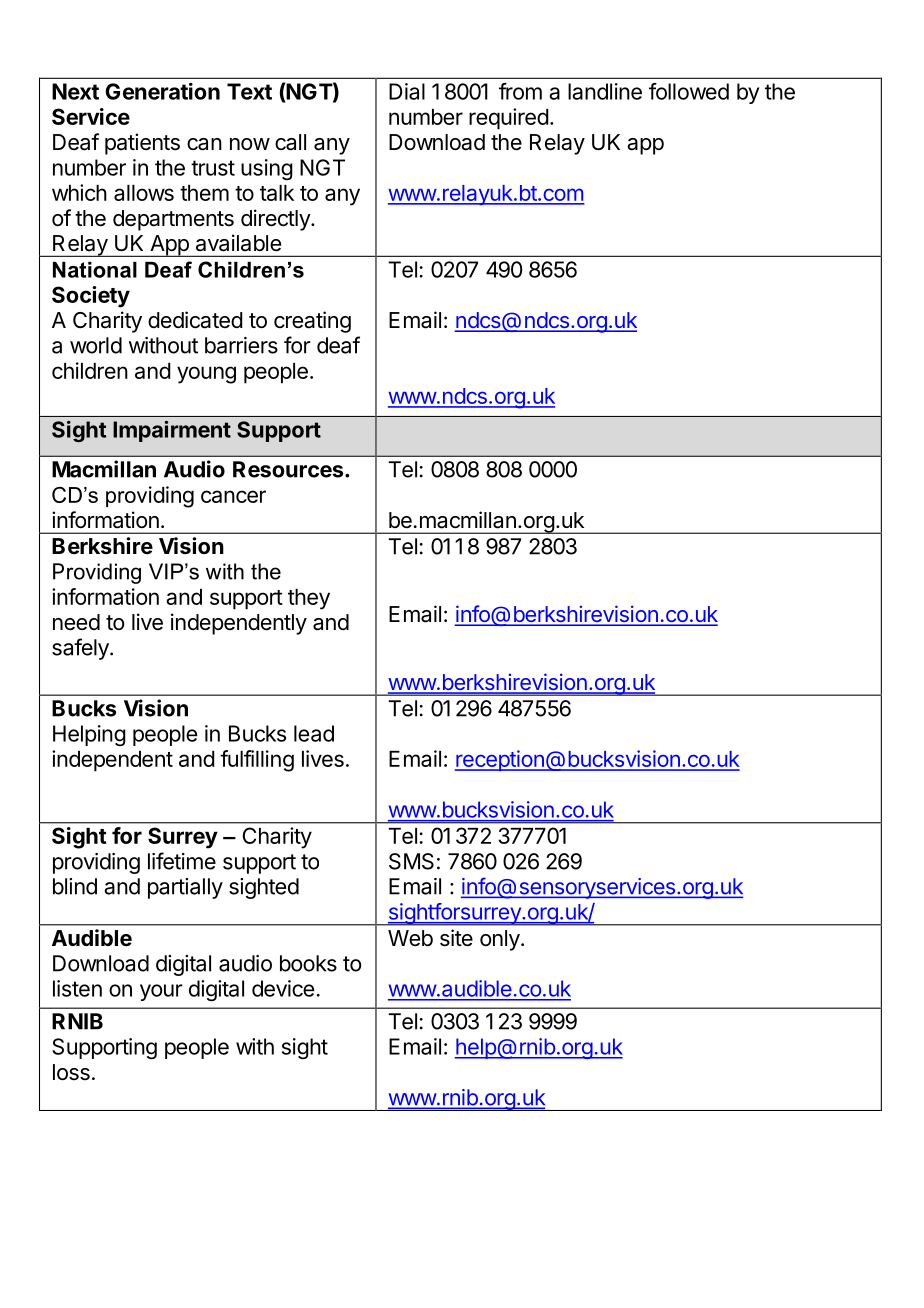 The height and width of the screenshot is (1308, 924). I want to click on device, so click(283, 988).
